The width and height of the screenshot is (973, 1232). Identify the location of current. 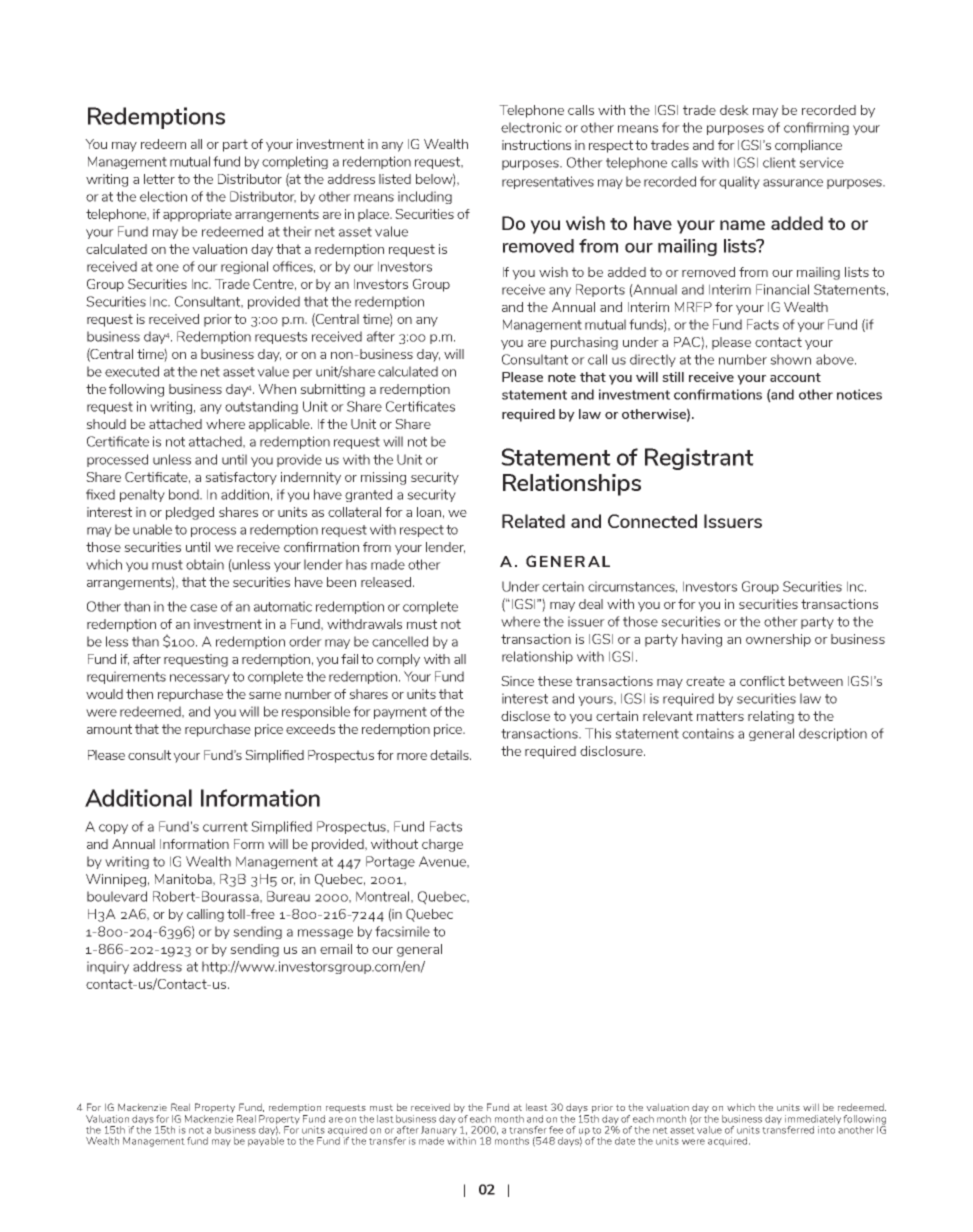
(225, 827).
